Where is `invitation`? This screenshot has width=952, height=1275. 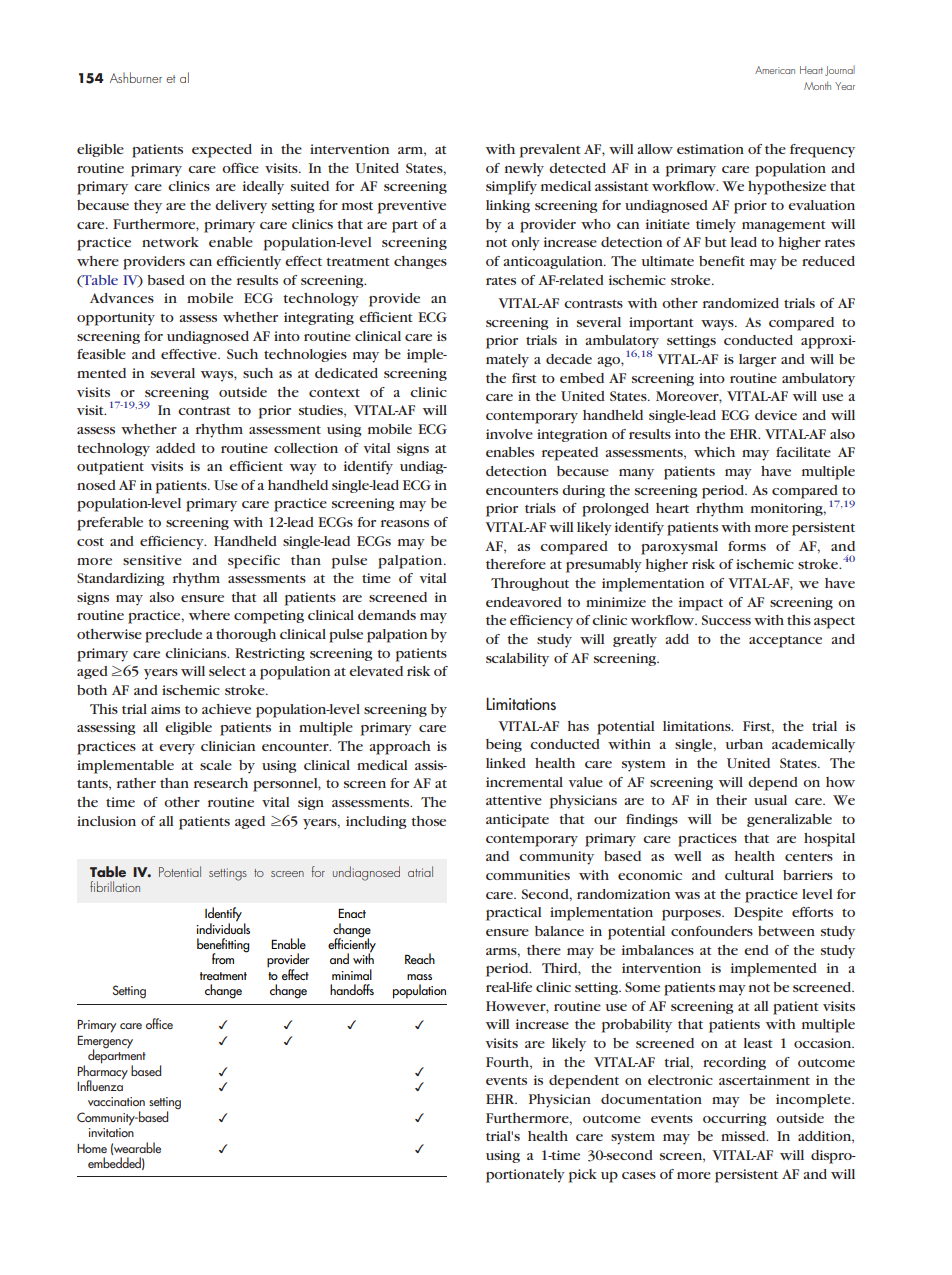
invitation is located at coordinates (111, 1132).
